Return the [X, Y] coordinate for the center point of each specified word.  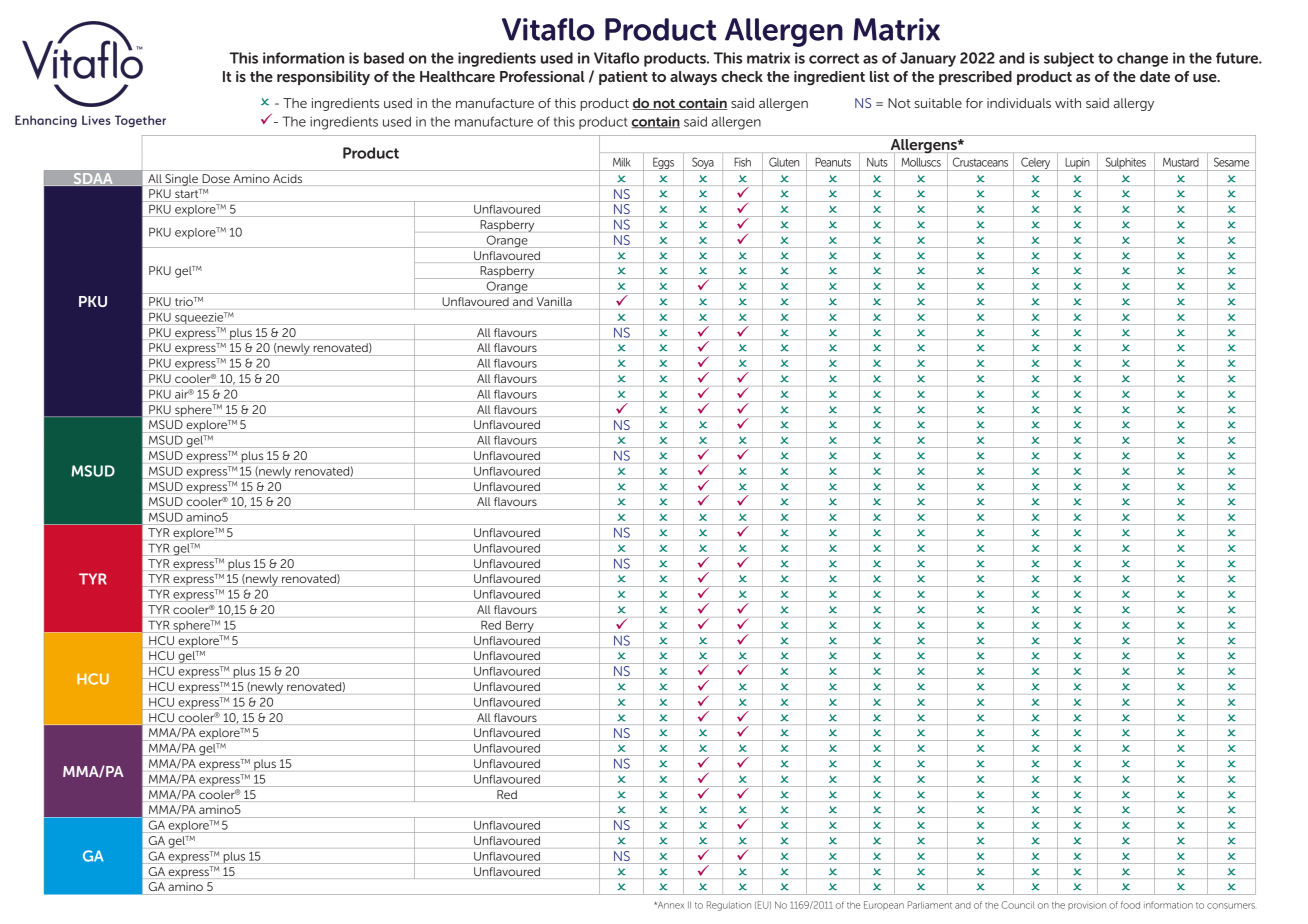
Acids [287, 178]
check [742, 76]
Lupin [1077, 164]
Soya [703, 164]
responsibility [323, 78]
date [1155, 76]
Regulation [729, 906]
